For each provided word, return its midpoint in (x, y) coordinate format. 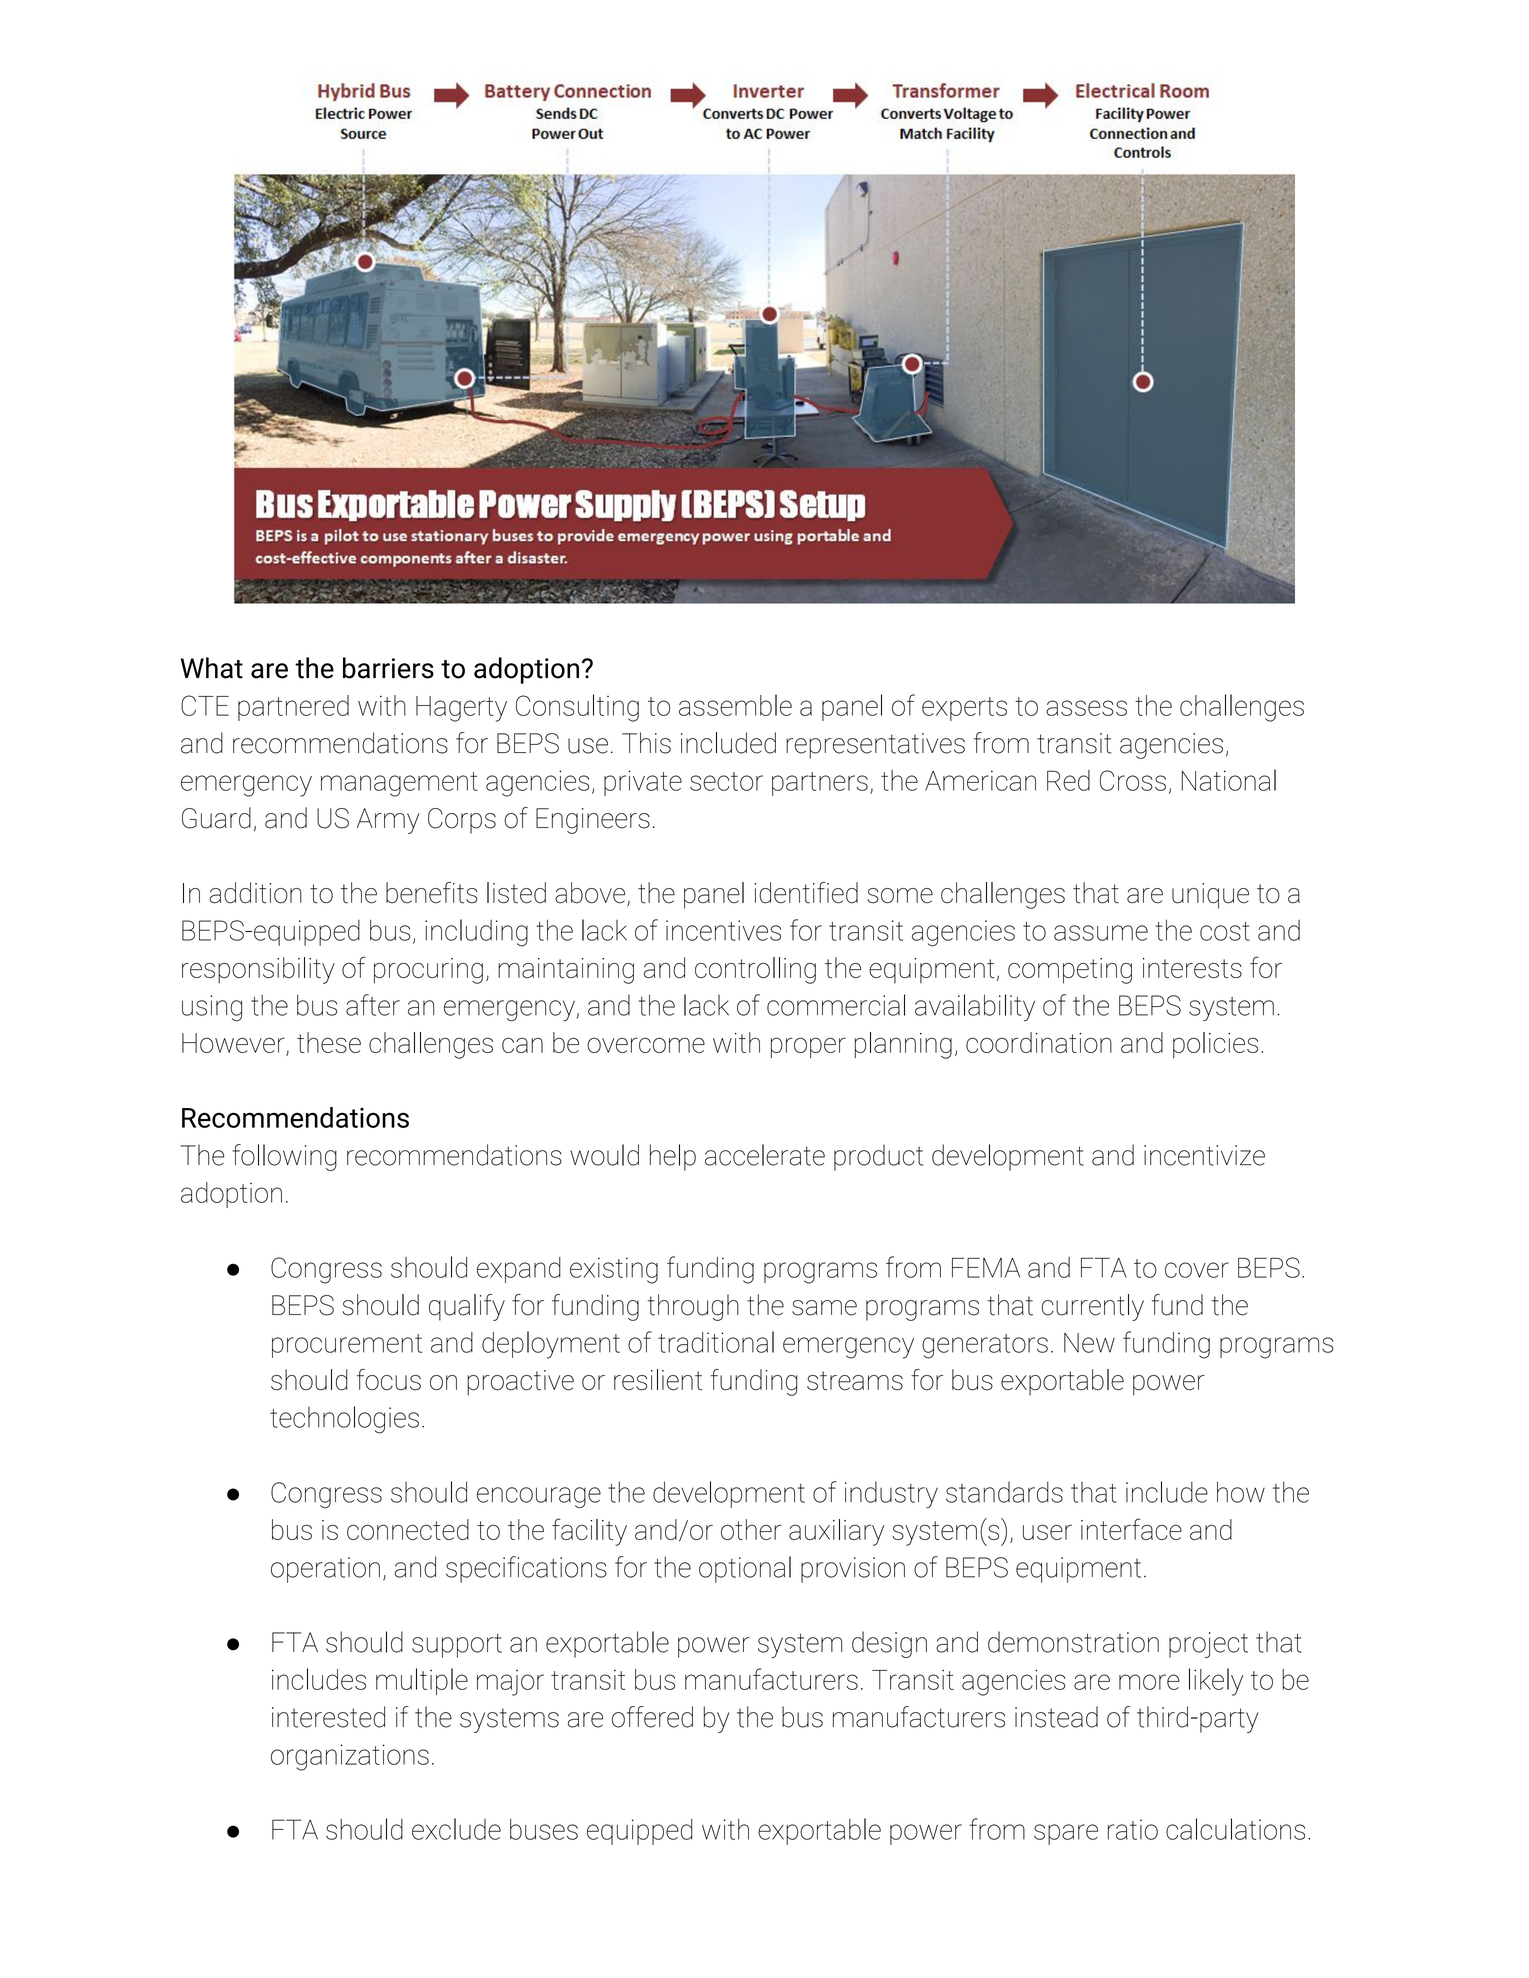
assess (1086, 708)
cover (1197, 1270)
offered (652, 1717)
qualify (467, 1307)
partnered (293, 708)
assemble (735, 705)
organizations (350, 1757)
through (693, 1307)
